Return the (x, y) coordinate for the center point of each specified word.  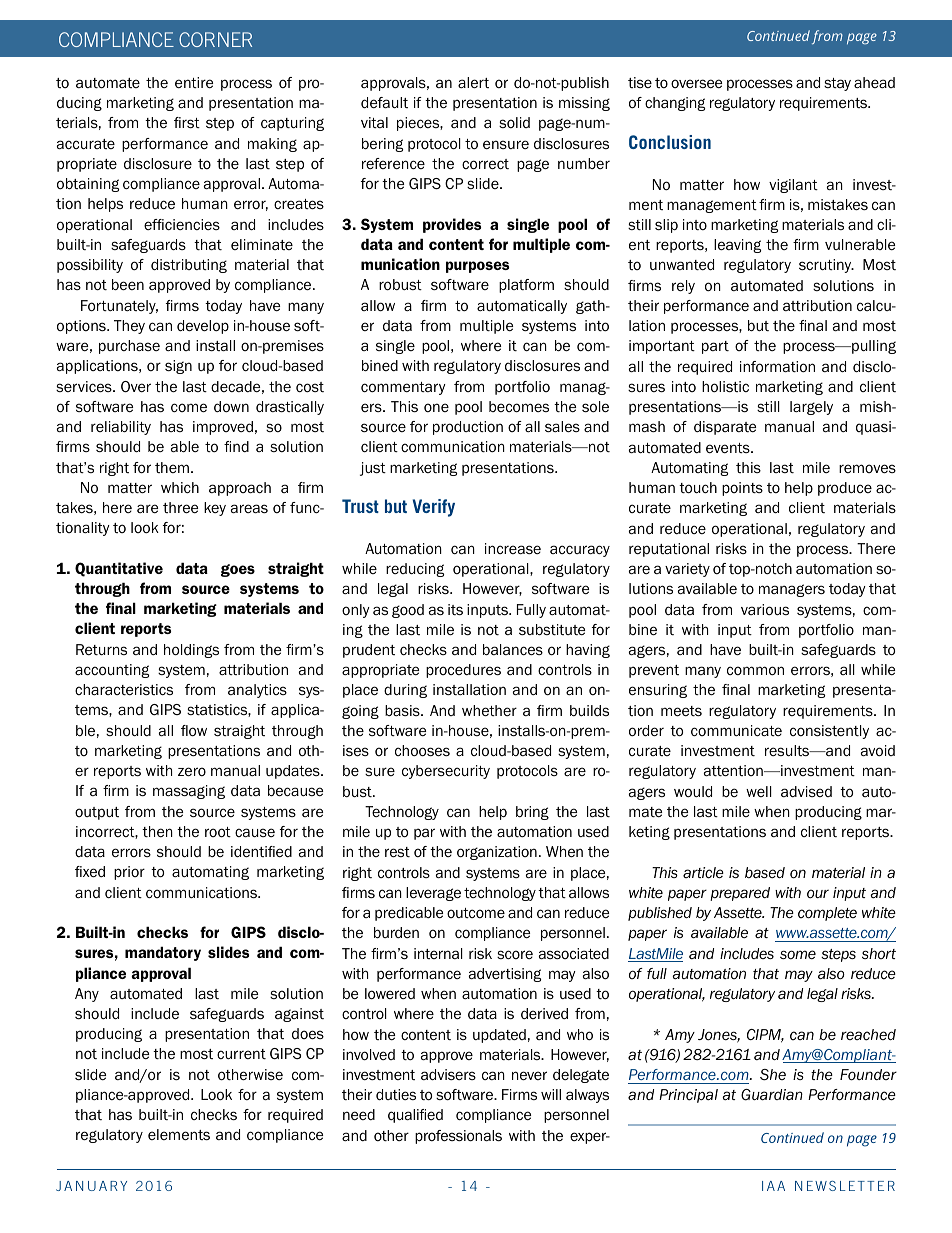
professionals (458, 1137)
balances (513, 649)
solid (514, 122)
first (187, 122)
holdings (191, 651)
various (765, 610)
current (241, 1054)
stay (837, 84)
